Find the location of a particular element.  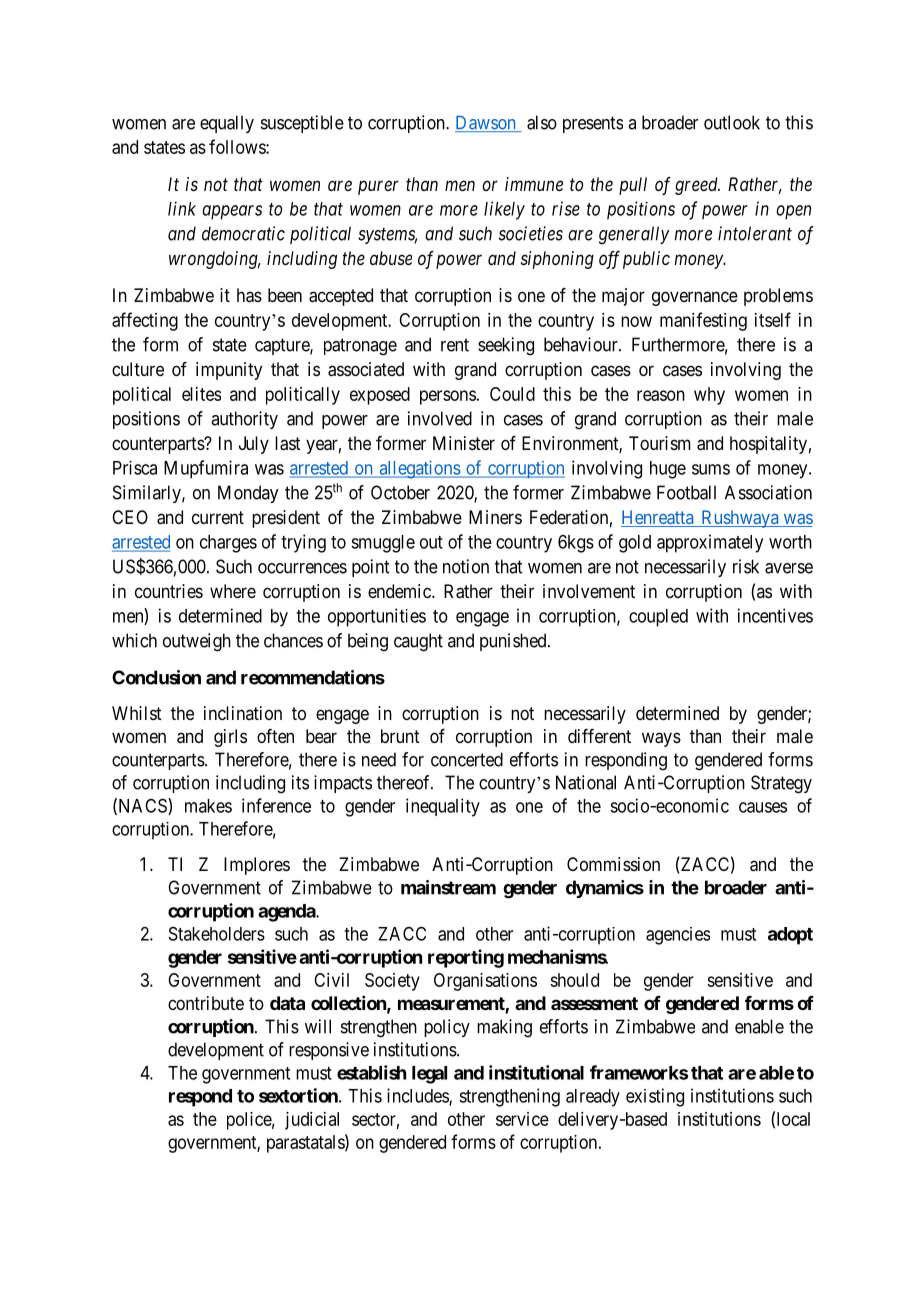

judicial is located at coordinates (312, 1121).
